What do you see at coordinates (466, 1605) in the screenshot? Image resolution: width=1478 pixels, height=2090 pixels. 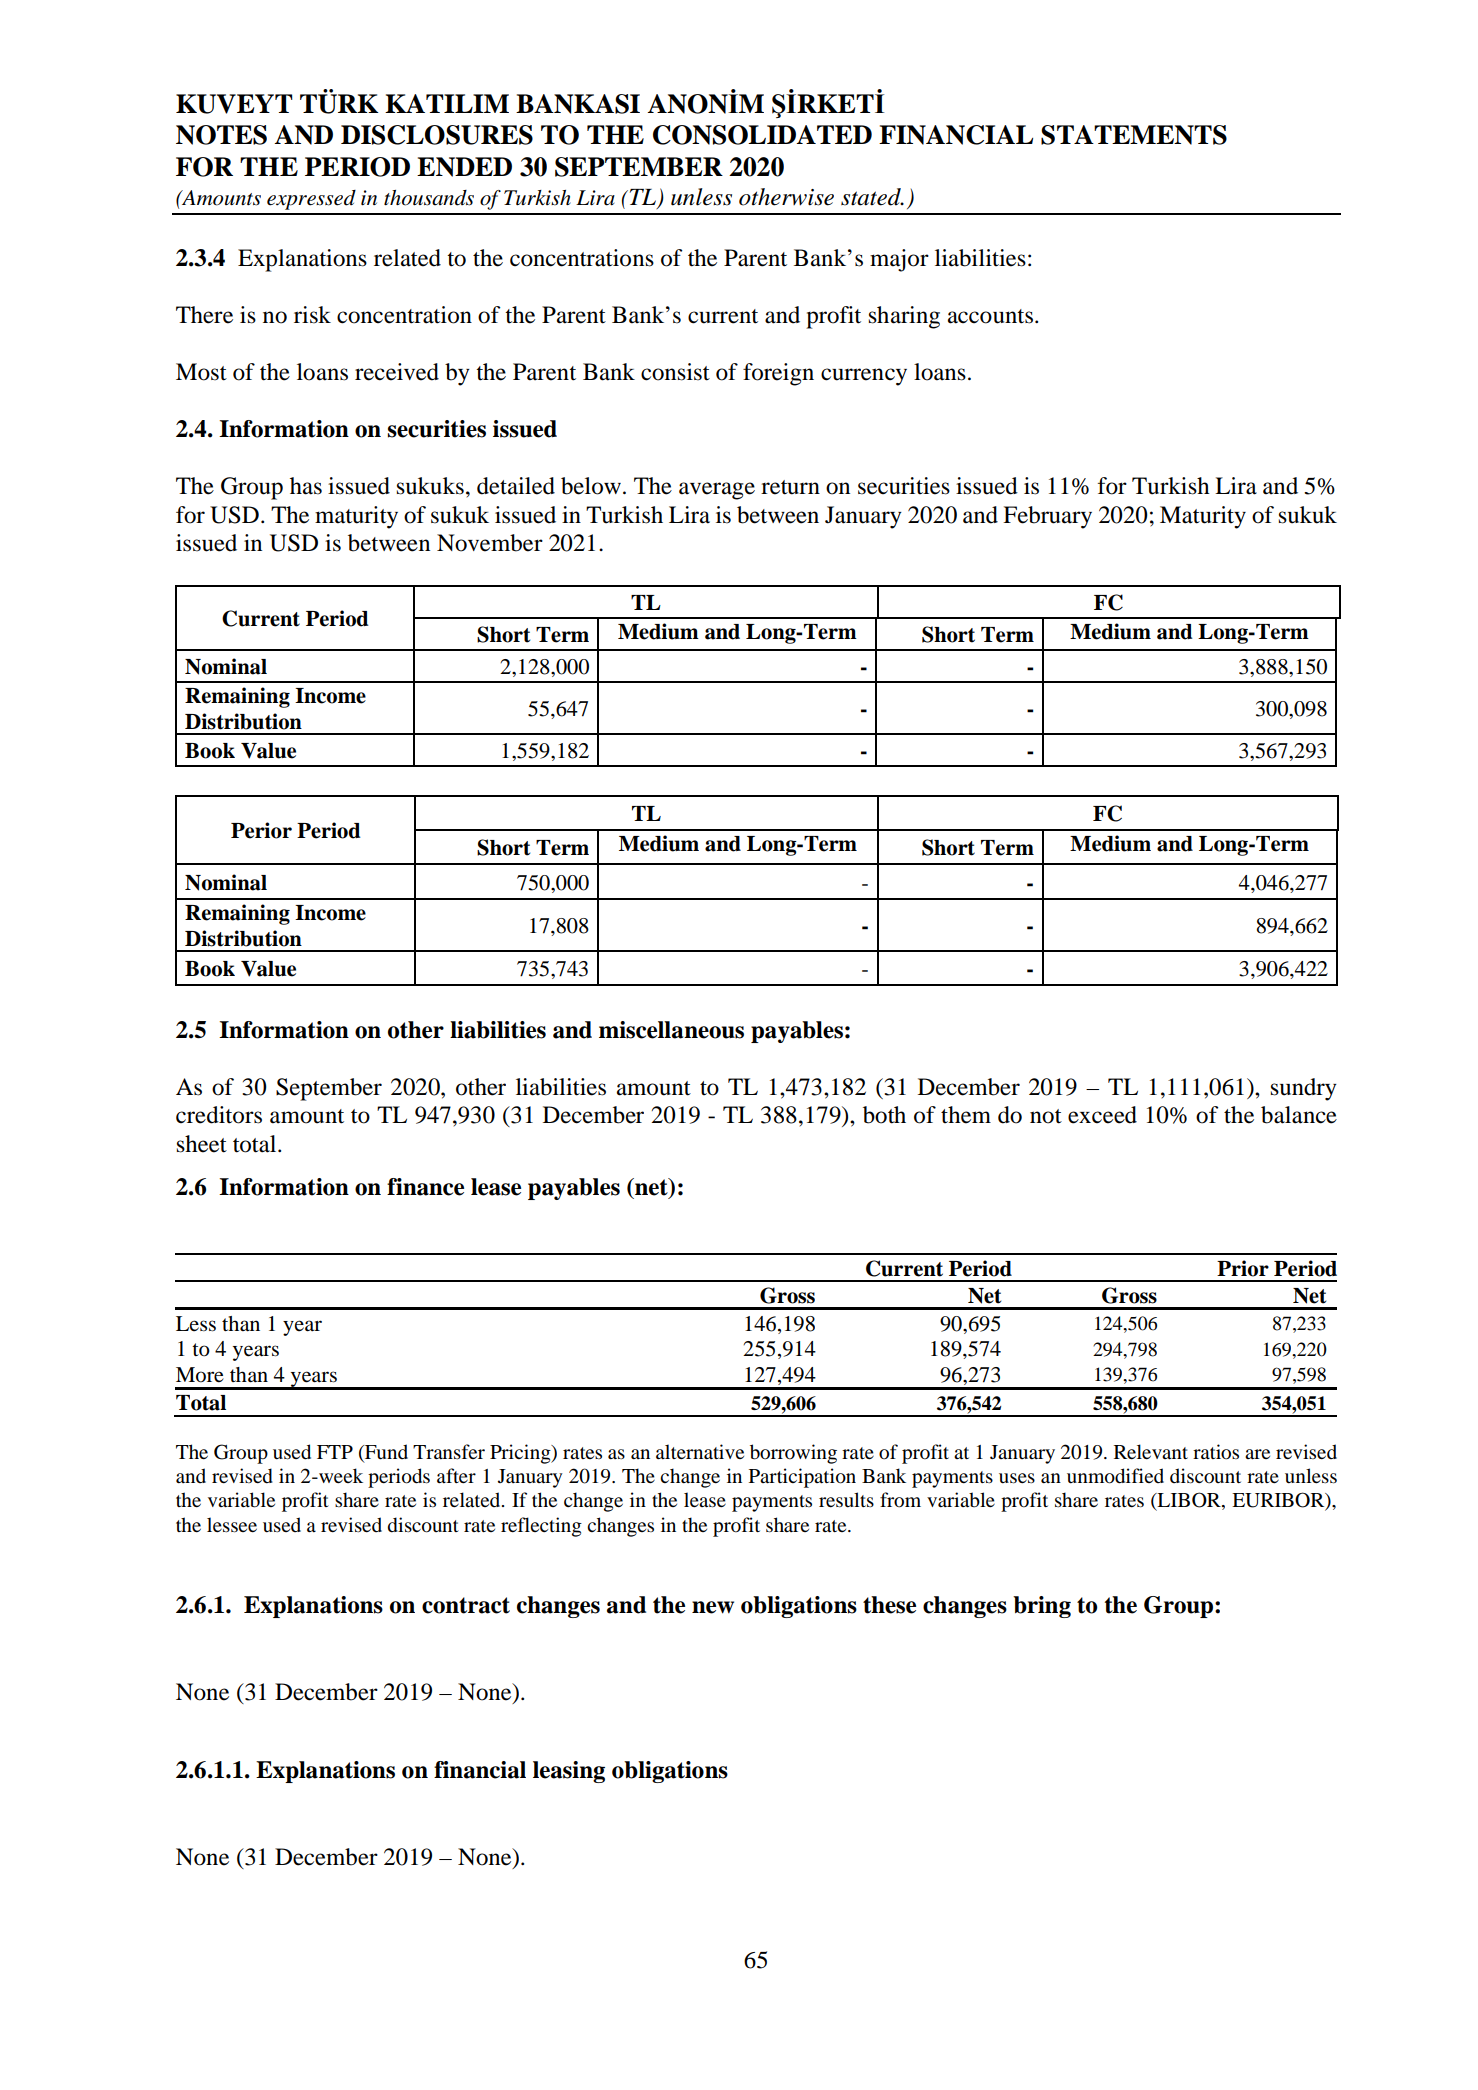 I see `contract` at bounding box center [466, 1605].
